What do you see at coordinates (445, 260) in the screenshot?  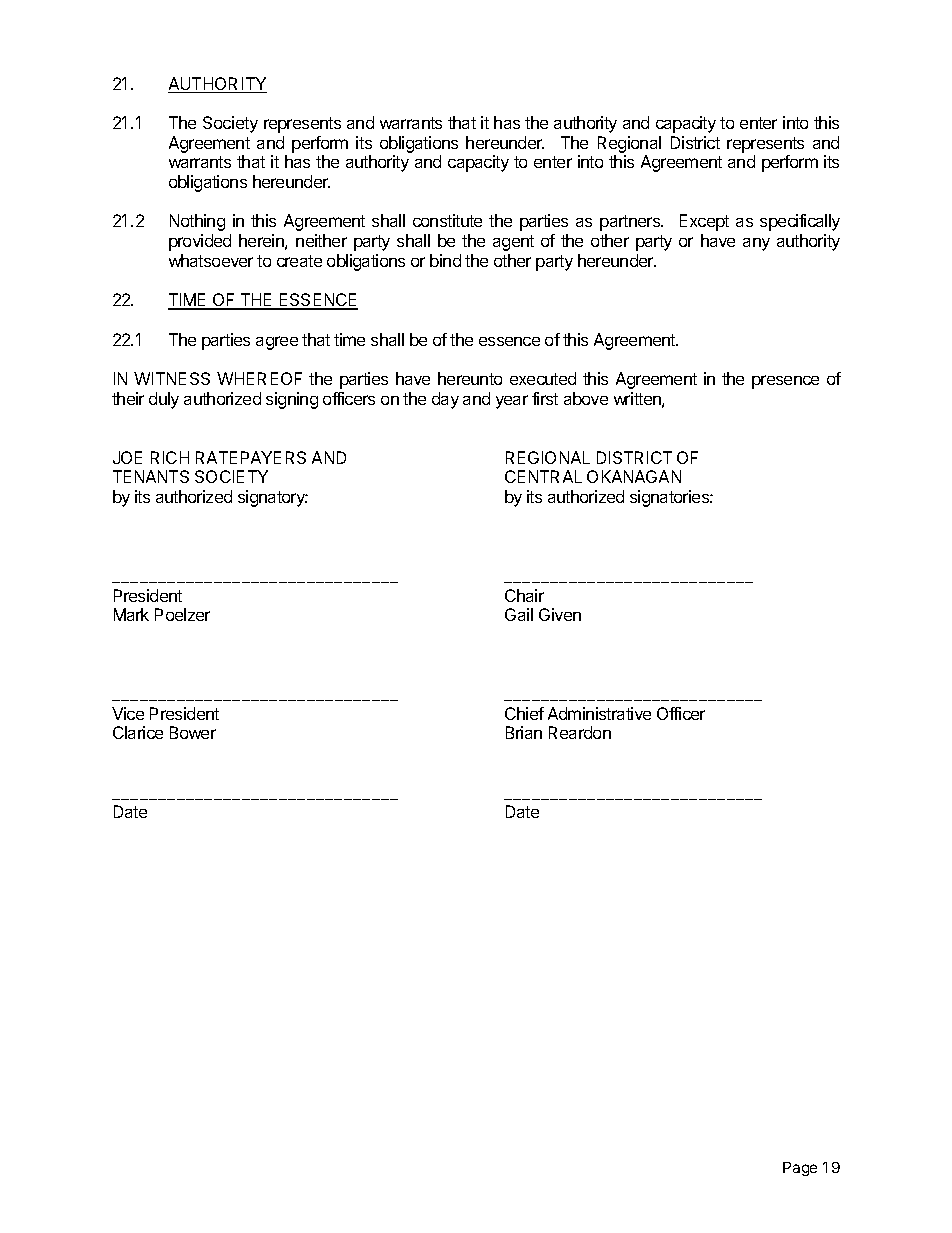 I see `bind` at bounding box center [445, 260].
